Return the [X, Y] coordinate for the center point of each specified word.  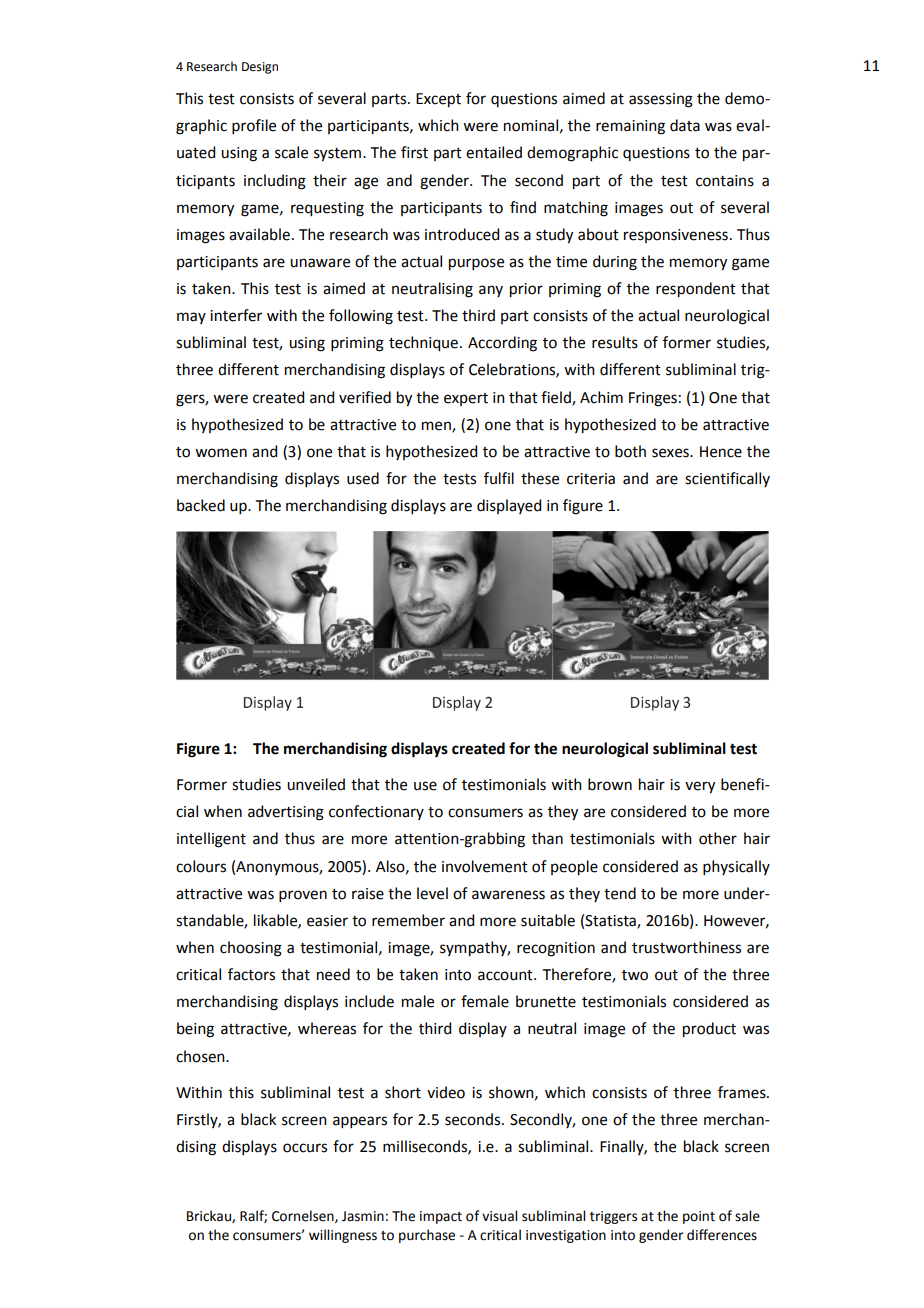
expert [466, 399]
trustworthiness [686, 947]
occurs [305, 1148]
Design [260, 68]
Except [438, 100]
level [432, 893]
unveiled [316, 784]
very [700, 787]
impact [441, 1217]
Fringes [653, 399]
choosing [251, 949]
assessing [661, 100]
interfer [236, 315]
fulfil [499, 478]
